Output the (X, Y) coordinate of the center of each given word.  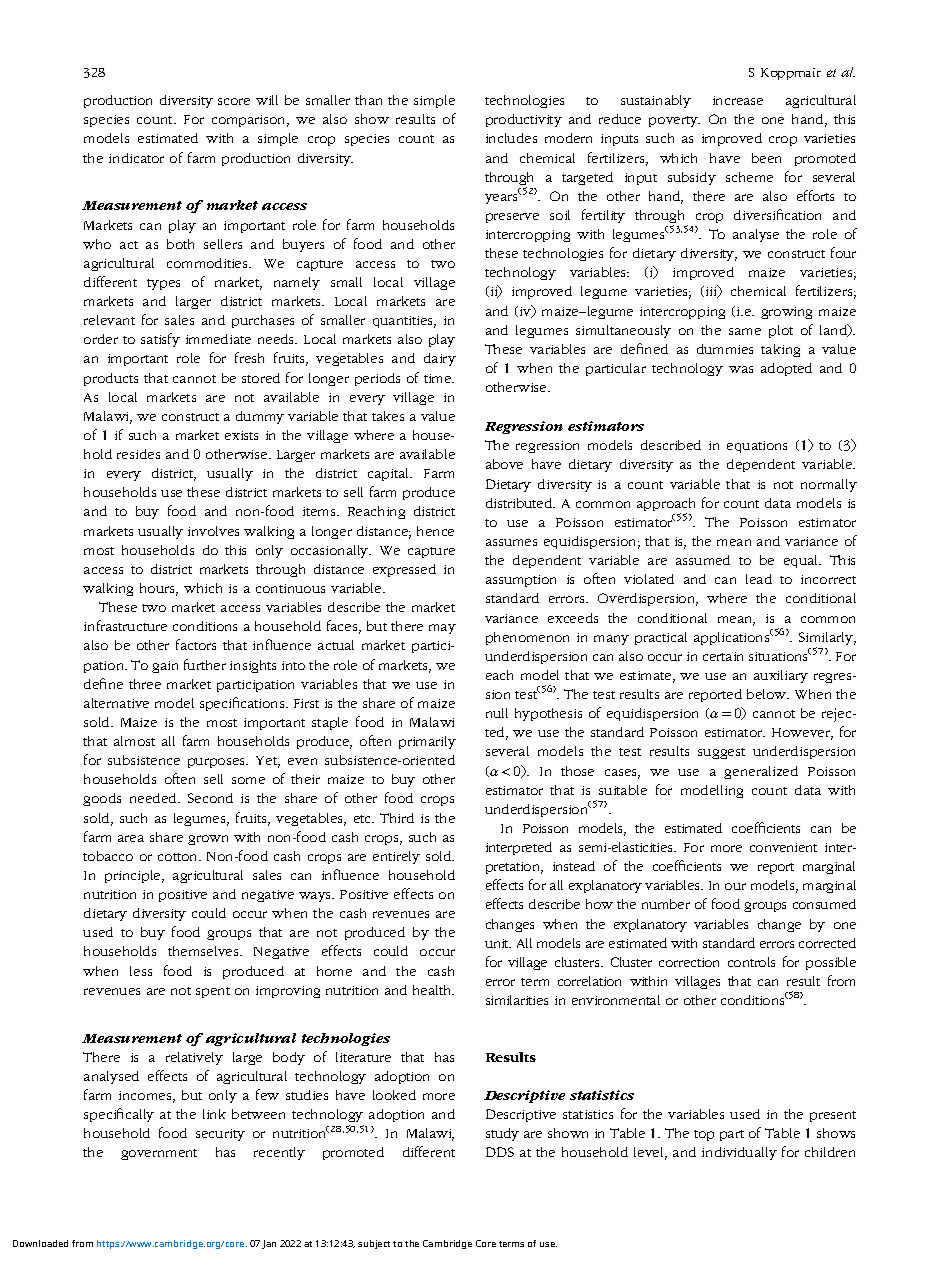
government (159, 1154)
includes (511, 138)
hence (435, 531)
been (766, 158)
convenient (783, 847)
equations (757, 447)
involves (213, 531)
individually (739, 1153)
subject (374, 1244)
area (131, 838)
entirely (396, 857)
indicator (136, 158)
